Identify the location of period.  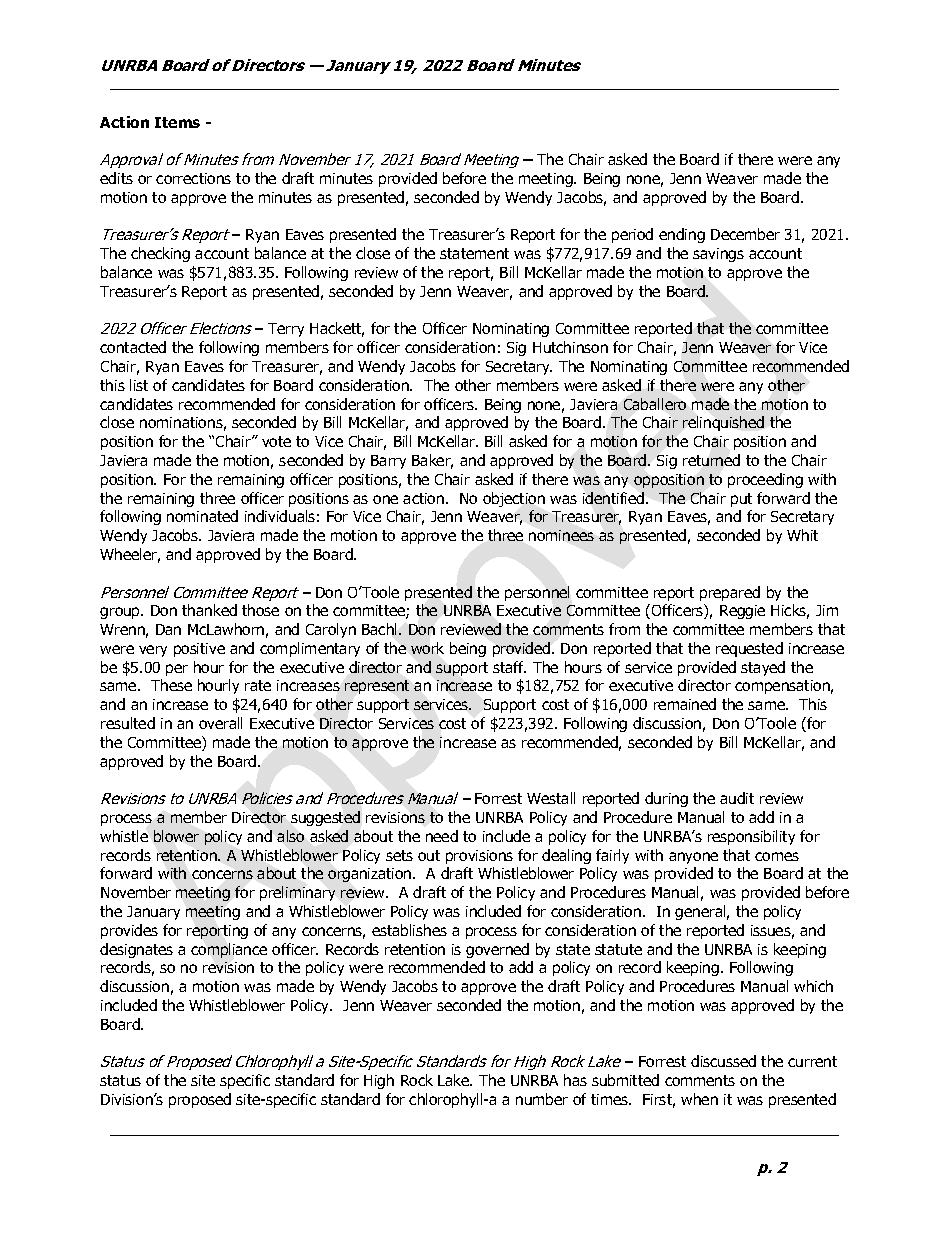
(632, 235).
